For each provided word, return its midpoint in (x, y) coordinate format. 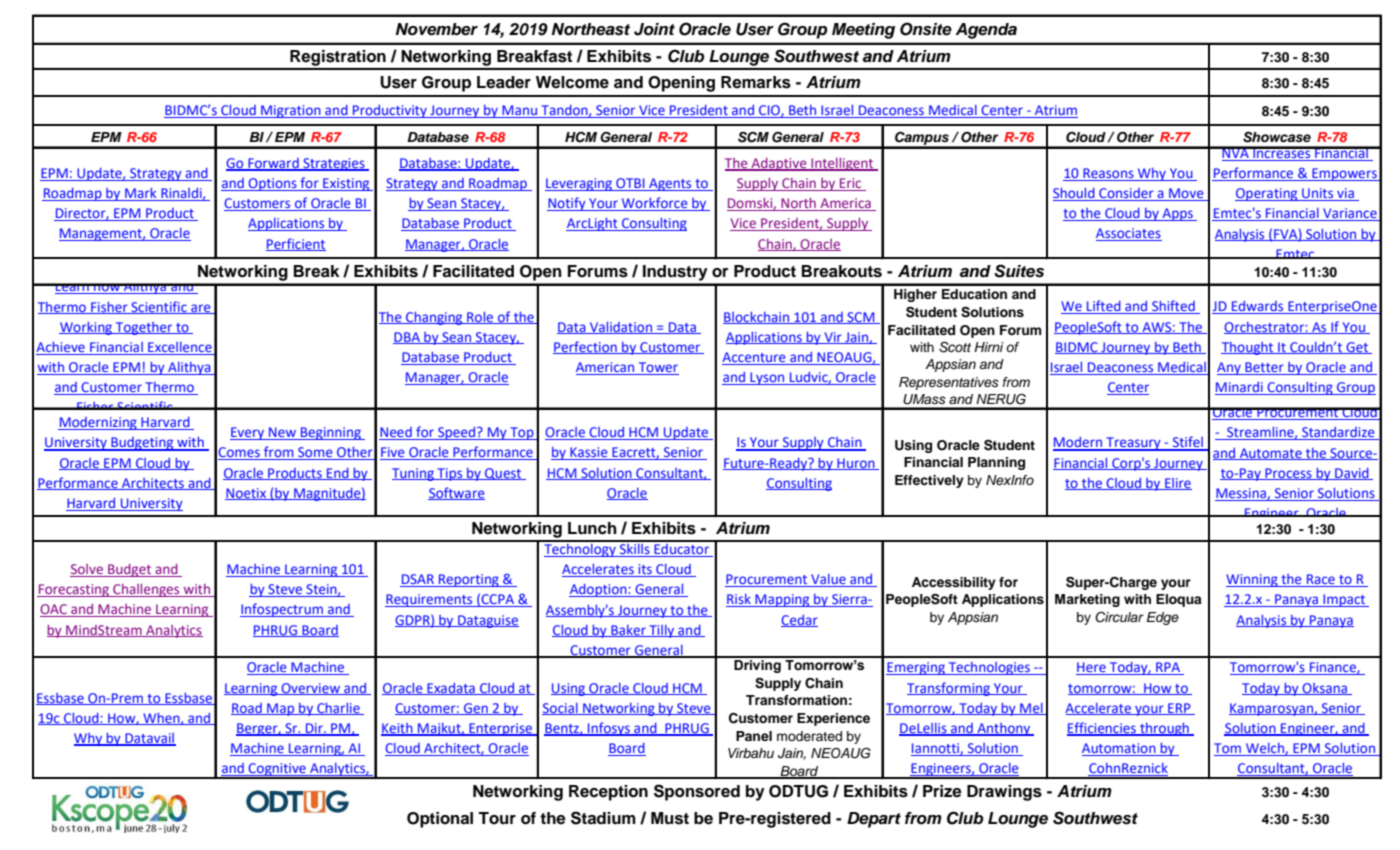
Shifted (1173, 307)
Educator (682, 549)
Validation (621, 328)
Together (144, 328)
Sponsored (697, 792)
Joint (654, 29)
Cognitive (277, 770)
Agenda (986, 31)
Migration (291, 111)
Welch (1265, 749)
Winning (1253, 580)
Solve (87, 570)
